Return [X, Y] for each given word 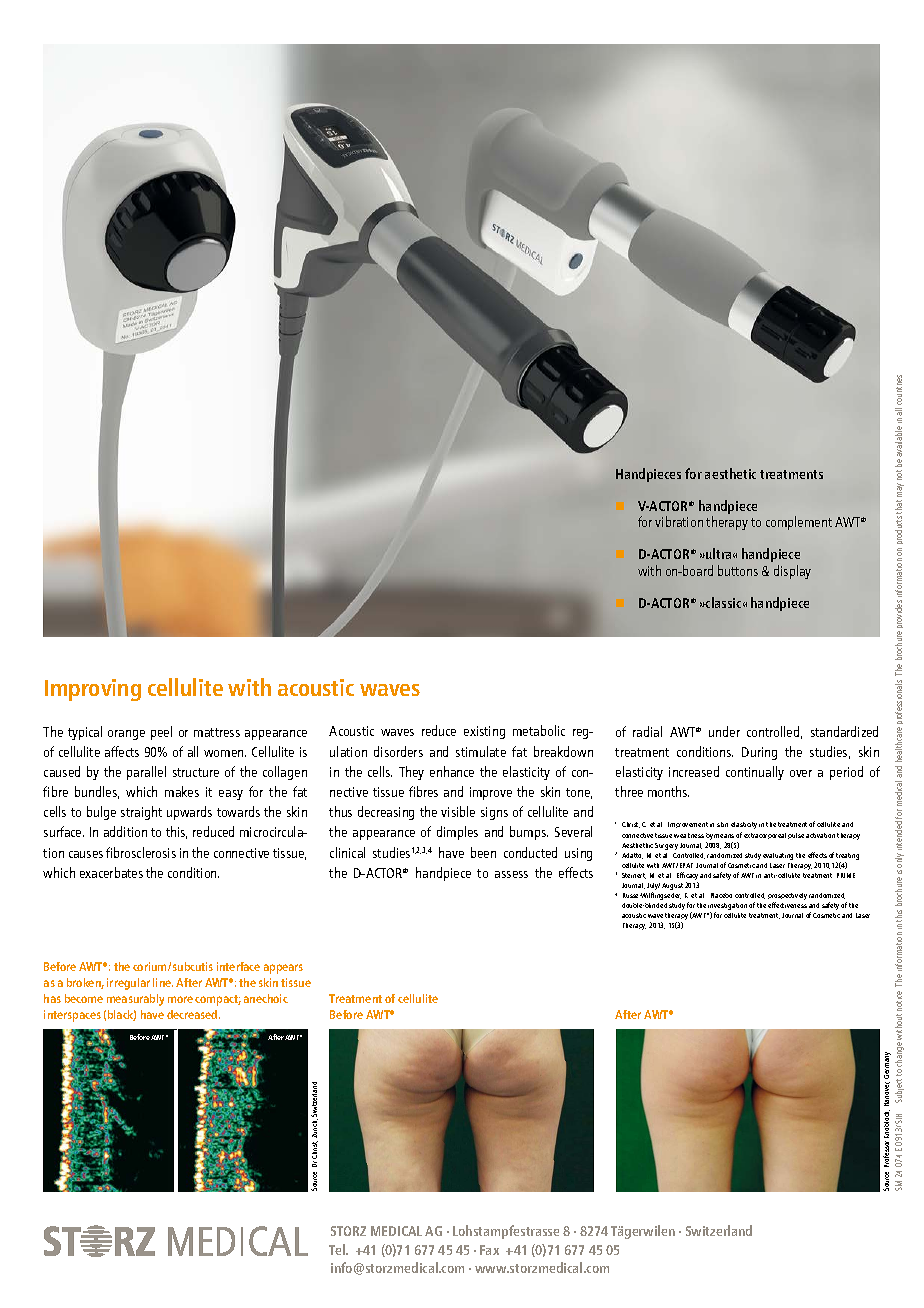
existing [484, 732]
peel [161, 733]
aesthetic [730, 473]
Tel [338, 1249]
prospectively [787, 898]
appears [283, 969]
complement [799, 523]
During [759, 753]
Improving [93, 690]
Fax [489, 1250]
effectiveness [787, 905]
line [163, 982]
